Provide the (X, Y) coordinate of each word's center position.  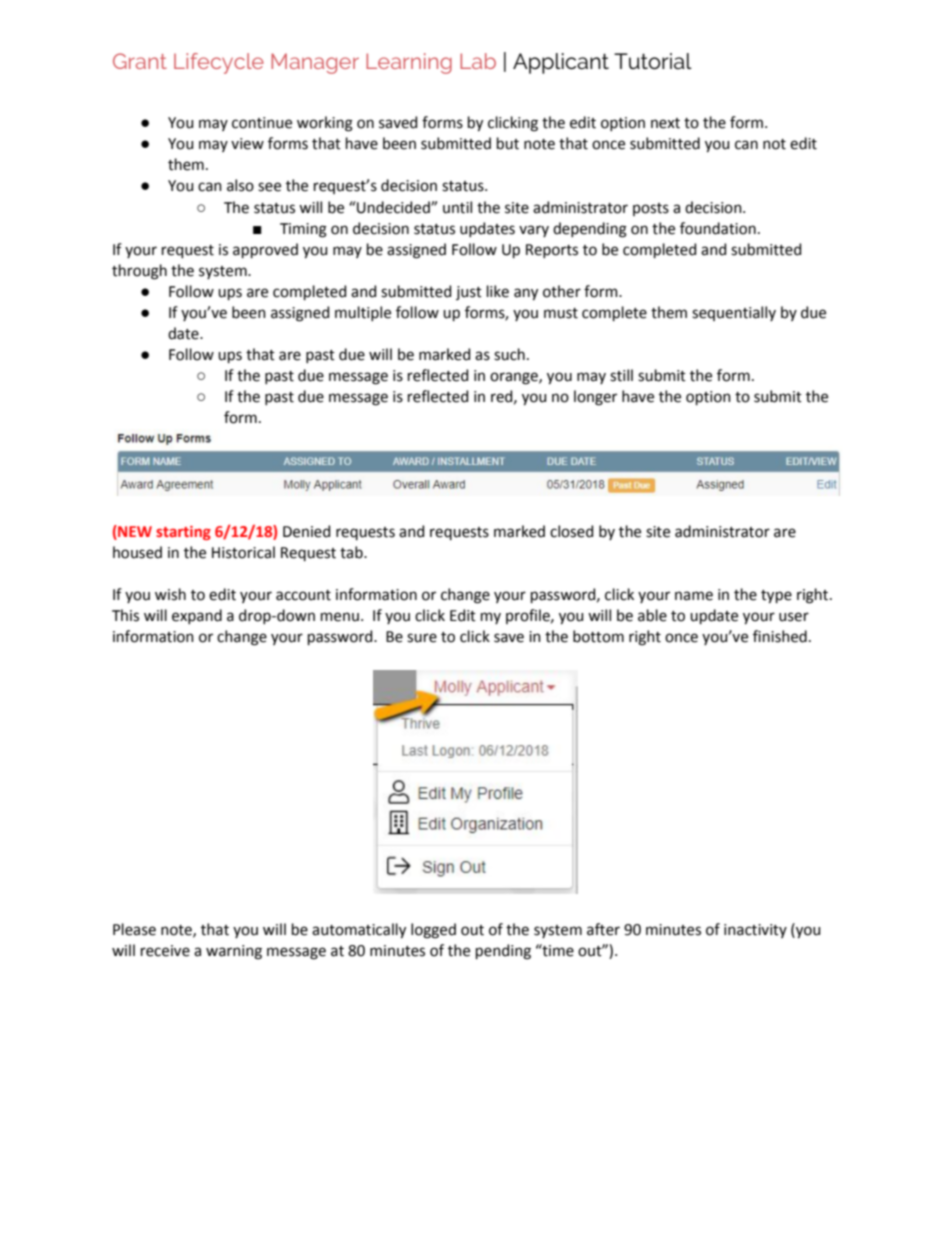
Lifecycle (219, 63)
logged (433, 931)
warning (234, 952)
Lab (478, 61)
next (665, 123)
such (509, 354)
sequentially (734, 313)
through (139, 272)
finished (780, 636)
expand (197, 616)
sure (422, 638)
